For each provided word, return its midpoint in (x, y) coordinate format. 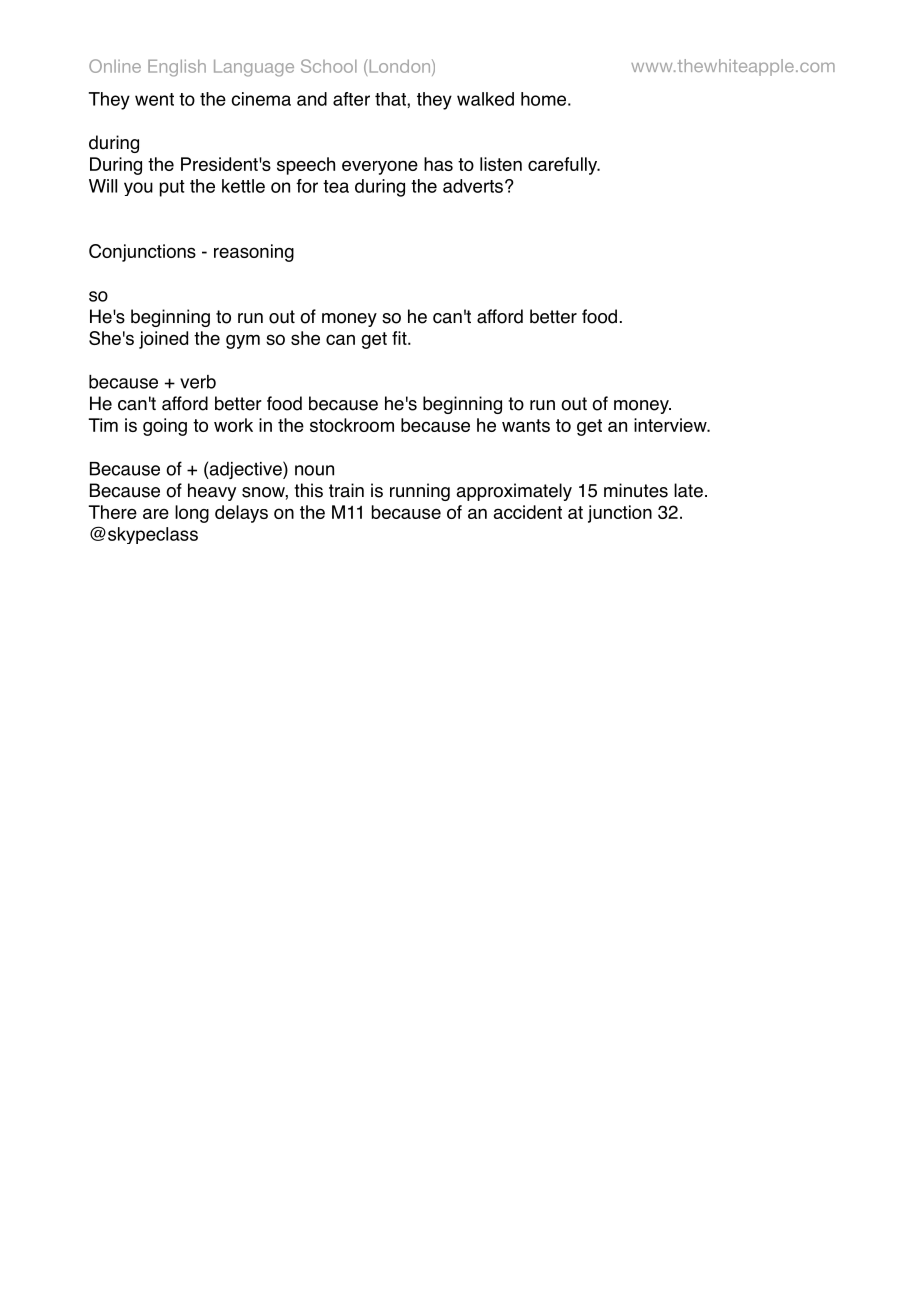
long (192, 514)
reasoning (254, 253)
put (172, 188)
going (165, 427)
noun (314, 470)
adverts (473, 186)
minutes (636, 490)
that (391, 99)
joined (163, 340)
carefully (564, 166)
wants (526, 425)
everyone (380, 167)
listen (501, 164)
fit (400, 338)
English (177, 68)
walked (485, 99)
